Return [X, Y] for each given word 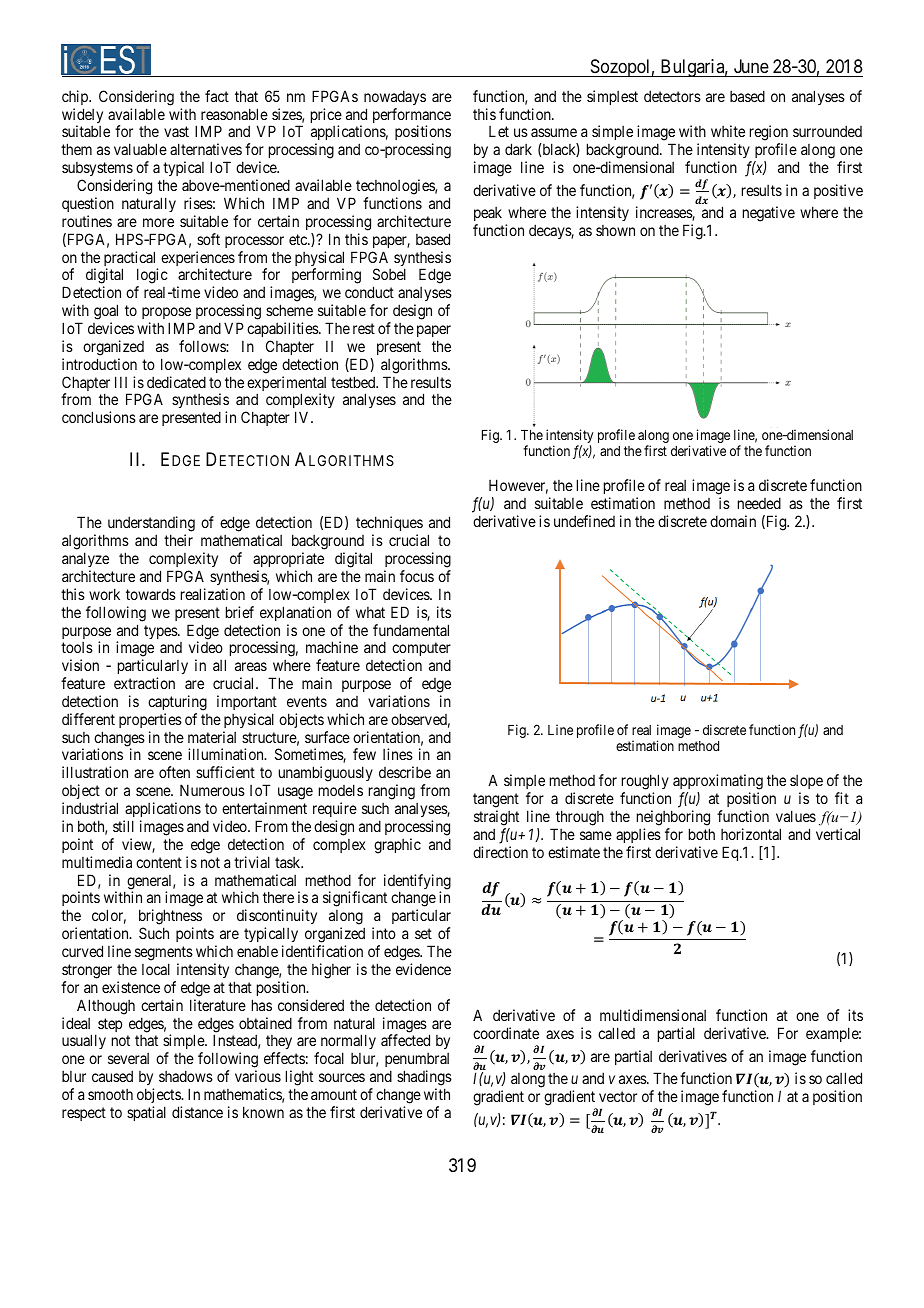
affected [405, 1040]
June [751, 66]
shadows [186, 1076]
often [174, 772]
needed [759, 503]
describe [405, 772]
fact [217, 96]
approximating [718, 783]
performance [412, 117]
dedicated [176, 382]
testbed [354, 382]
